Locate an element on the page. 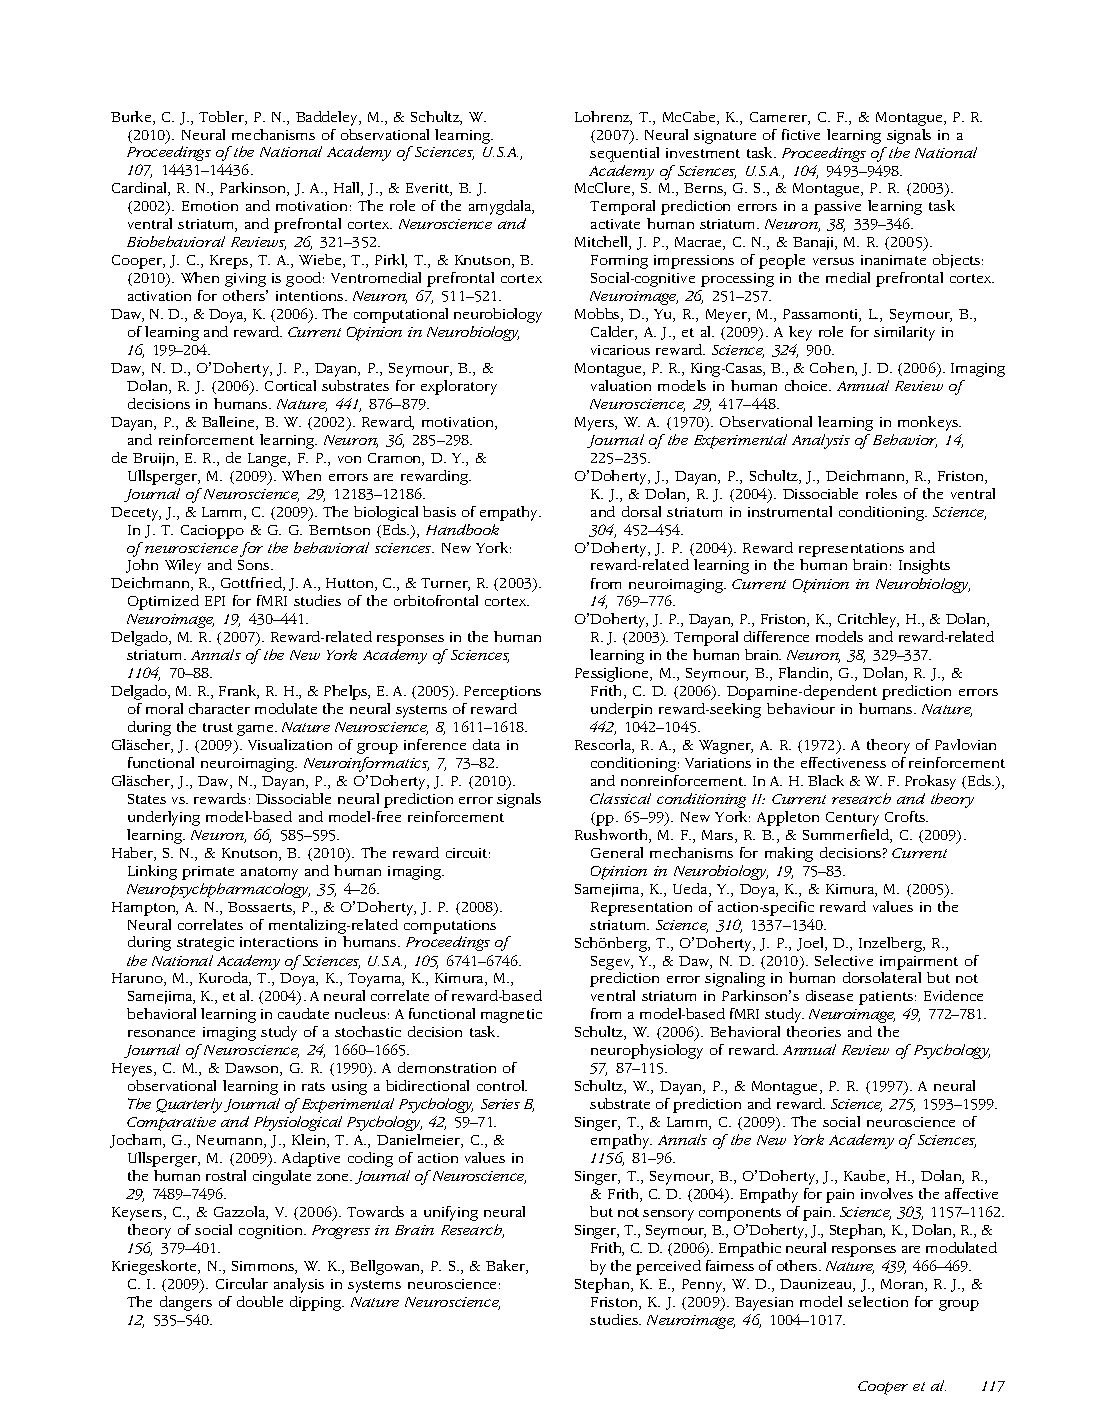  sequential is located at coordinates (624, 154).
